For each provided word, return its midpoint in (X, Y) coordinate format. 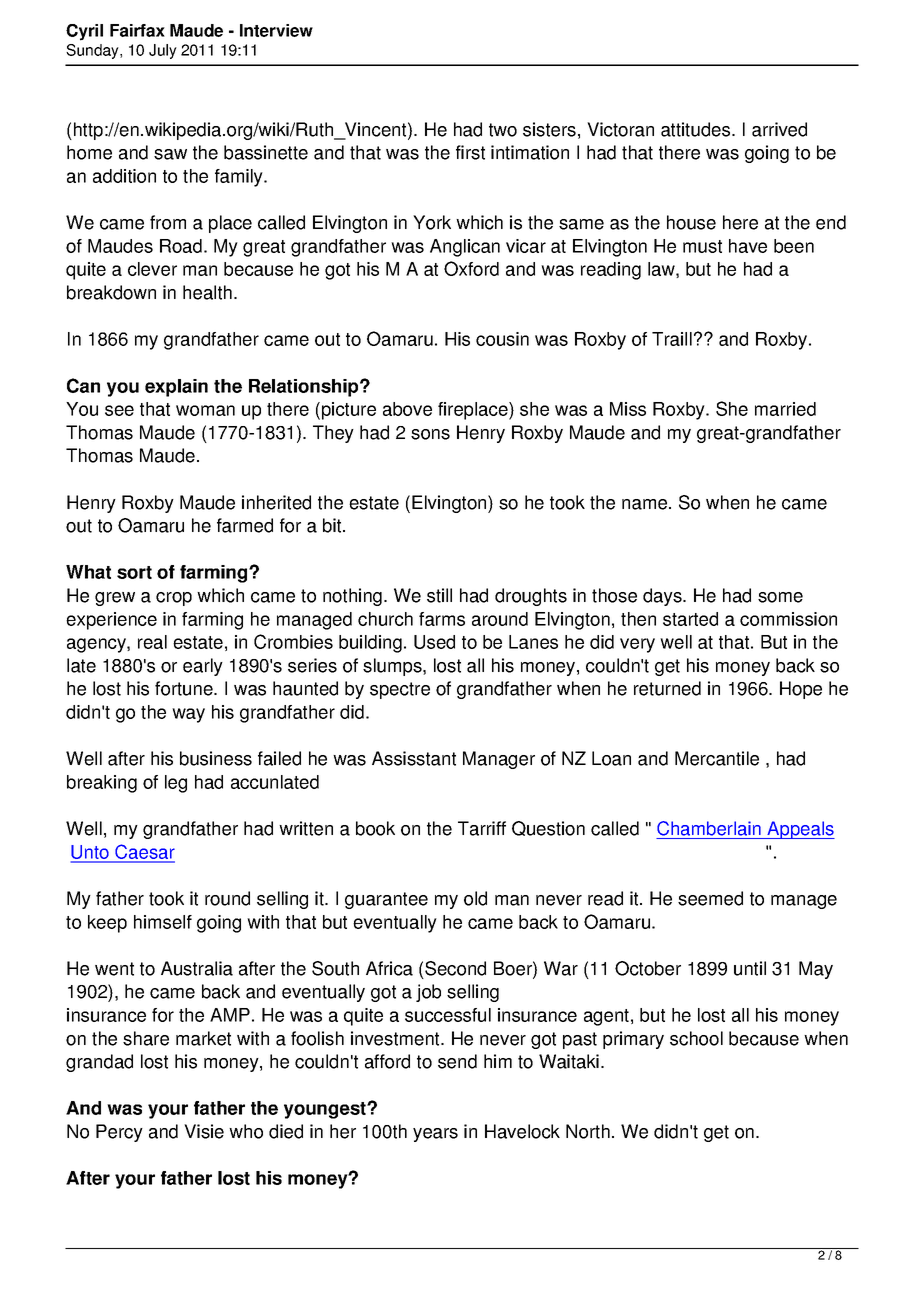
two (503, 130)
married (785, 409)
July (163, 51)
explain (176, 388)
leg (176, 784)
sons (430, 434)
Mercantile (717, 758)
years (435, 1135)
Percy (119, 1133)
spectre (400, 690)
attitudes (697, 129)
